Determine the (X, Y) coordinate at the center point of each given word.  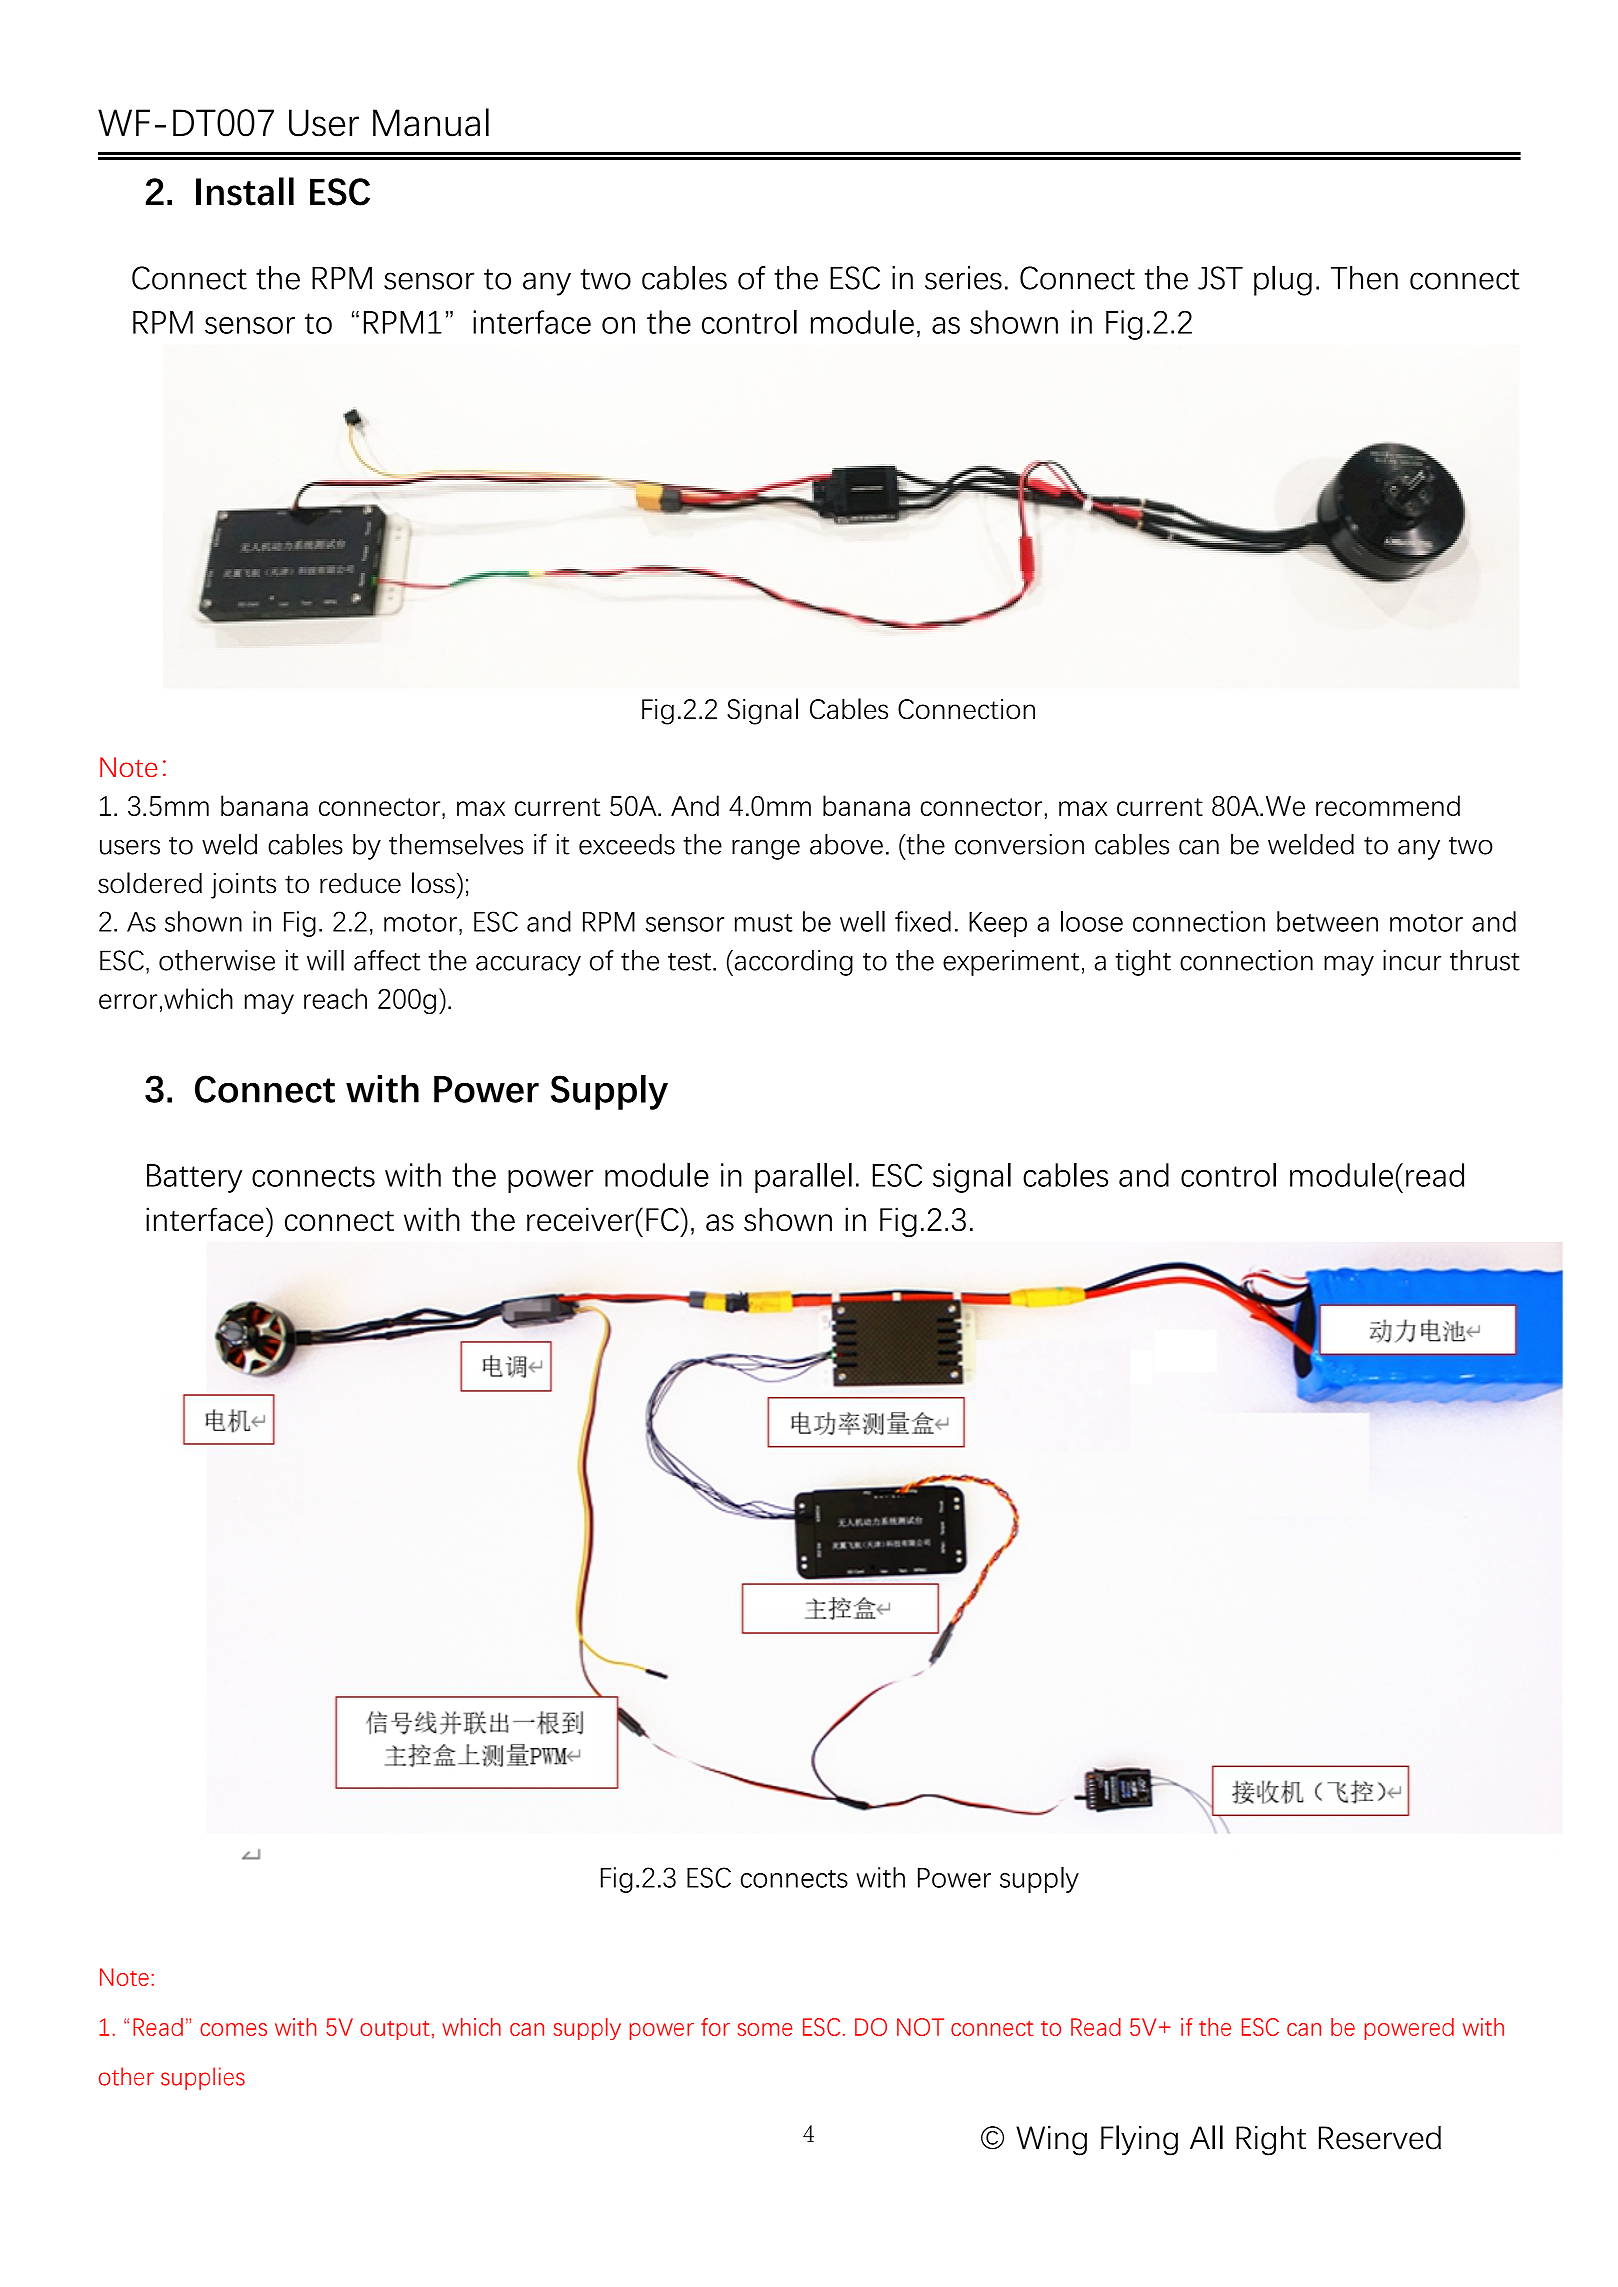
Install (245, 191)
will (325, 960)
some (765, 2029)
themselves (456, 844)
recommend (1388, 805)
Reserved (1380, 2138)
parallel (803, 1178)
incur (1412, 960)
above (846, 844)
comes (233, 2029)
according (792, 963)
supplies (203, 2078)
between (1327, 921)
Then (1364, 278)
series (963, 278)
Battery (194, 1178)
